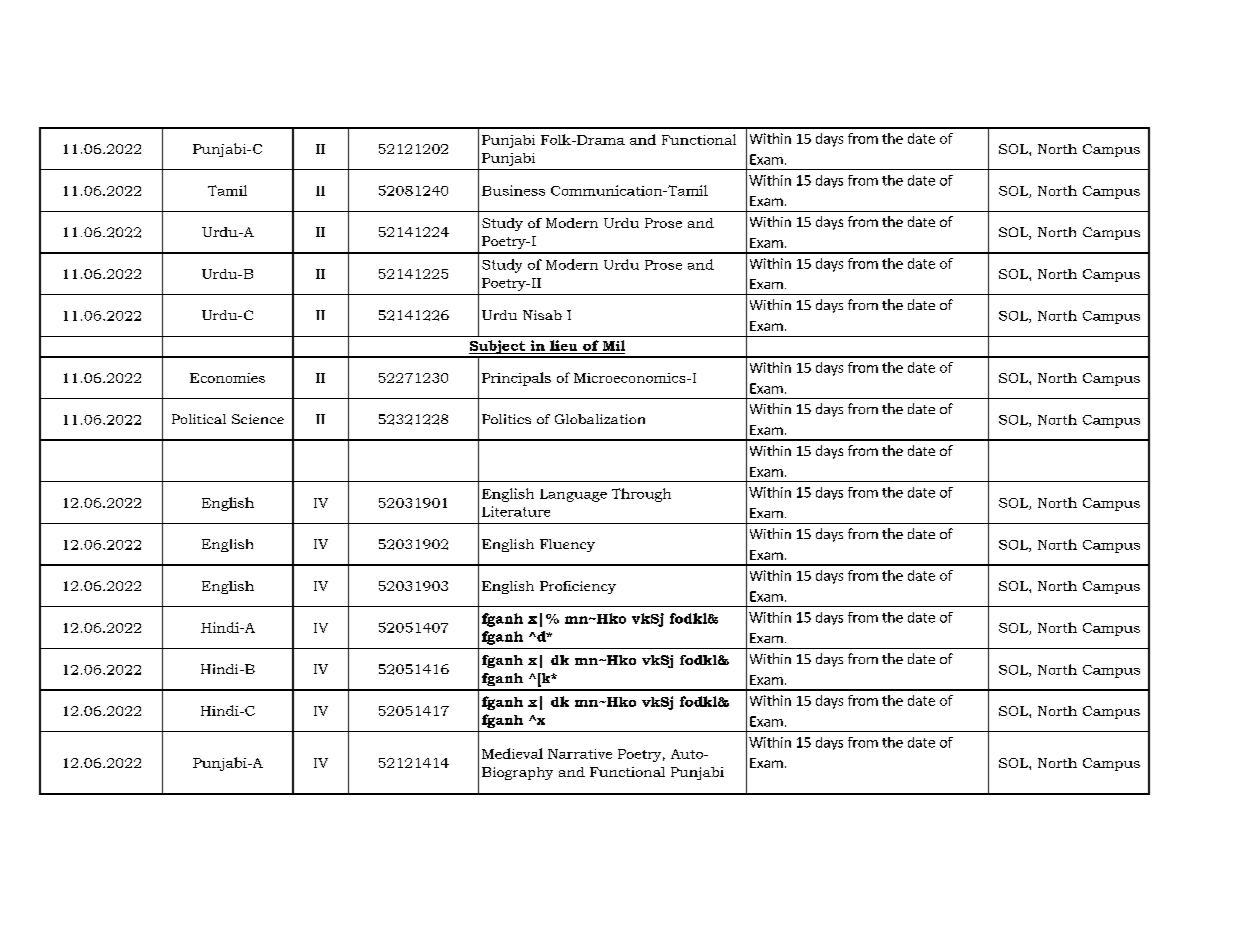  I want to click on Literature, so click(516, 511).
